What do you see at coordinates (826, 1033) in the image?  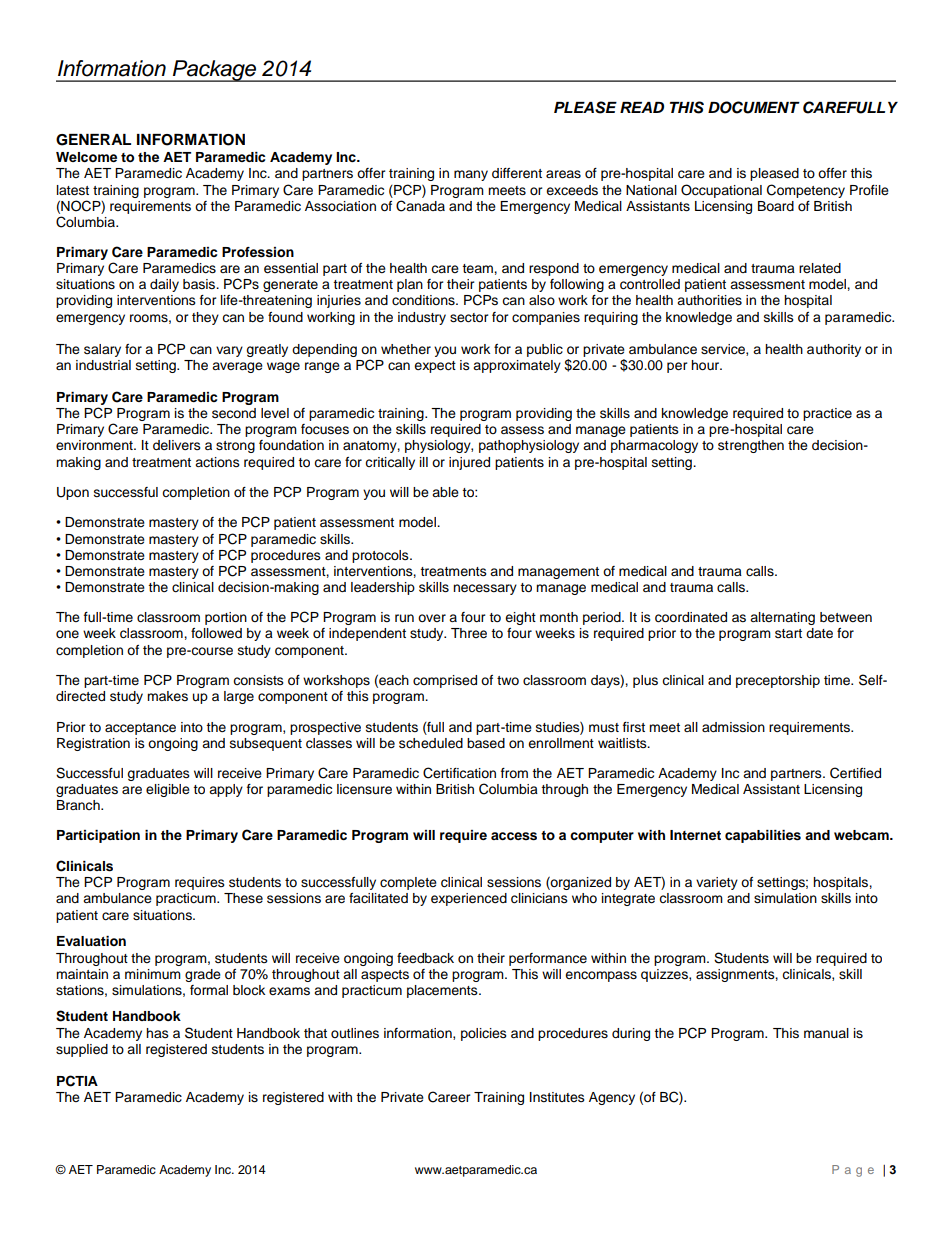 I see `manual` at bounding box center [826, 1033].
